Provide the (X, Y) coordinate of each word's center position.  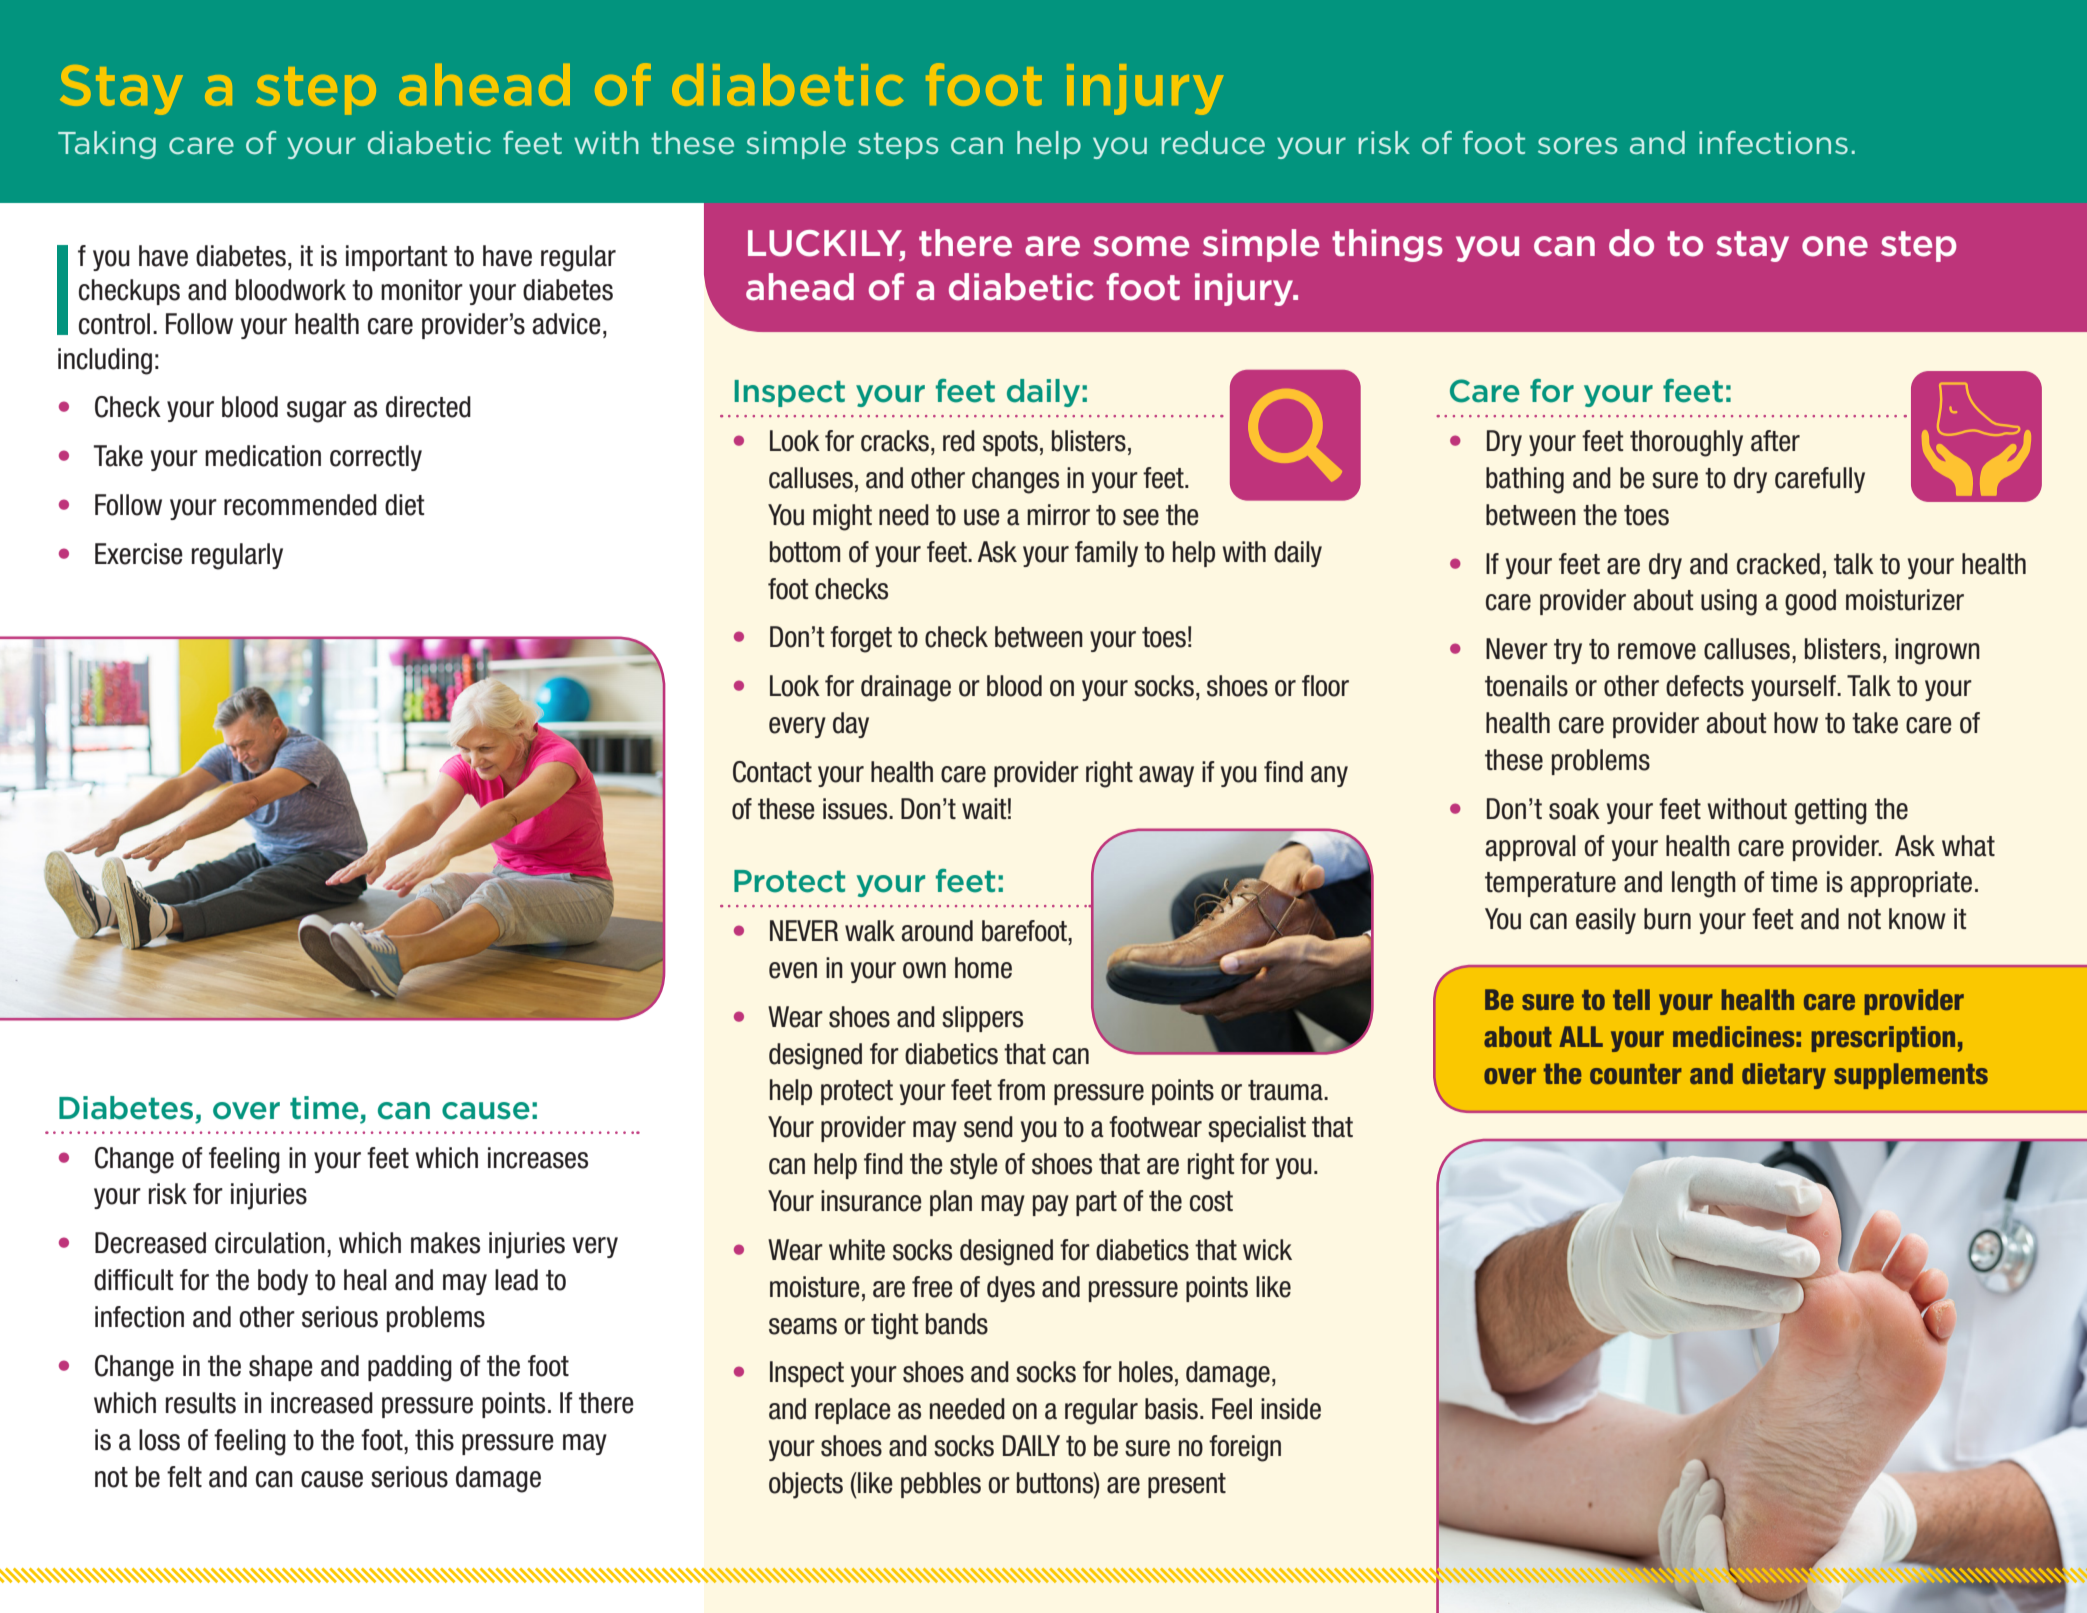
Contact (772, 772)
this (434, 1440)
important (397, 258)
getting (1831, 811)
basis (1171, 1409)
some (1141, 246)
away (1166, 776)
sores (1577, 146)
